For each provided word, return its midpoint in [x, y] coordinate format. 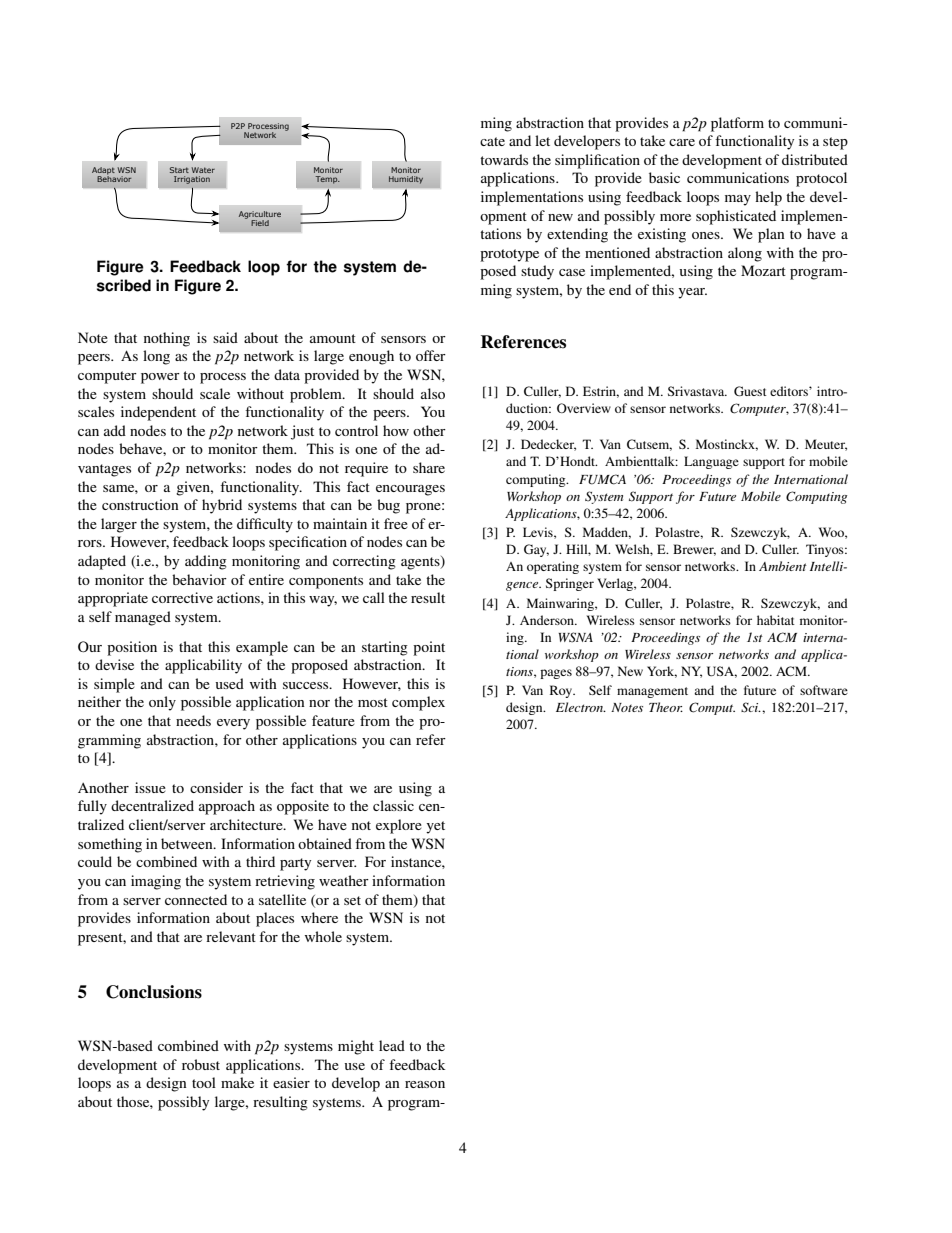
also [433, 393]
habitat [776, 620]
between [188, 843]
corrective [182, 597]
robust [201, 1064]
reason [425, 1084]
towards [504, 159]
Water [203, 170]
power [160, 378]
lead [392, 1045]
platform [737, 124]
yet [435, 827]
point [429, 648]
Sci [751, 707]
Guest [750, 391]
